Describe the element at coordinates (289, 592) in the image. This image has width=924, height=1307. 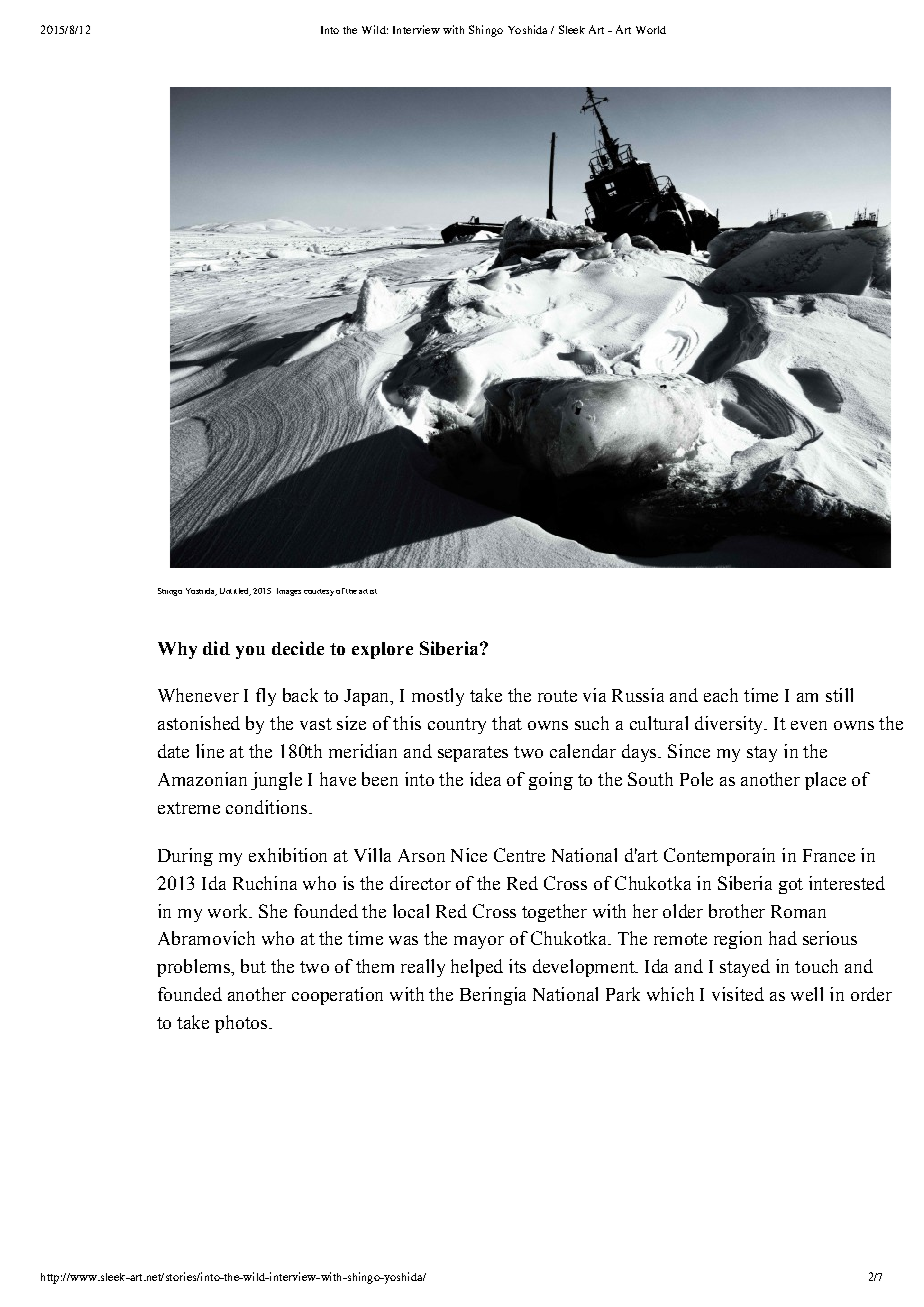
I see `Images` at that location.
